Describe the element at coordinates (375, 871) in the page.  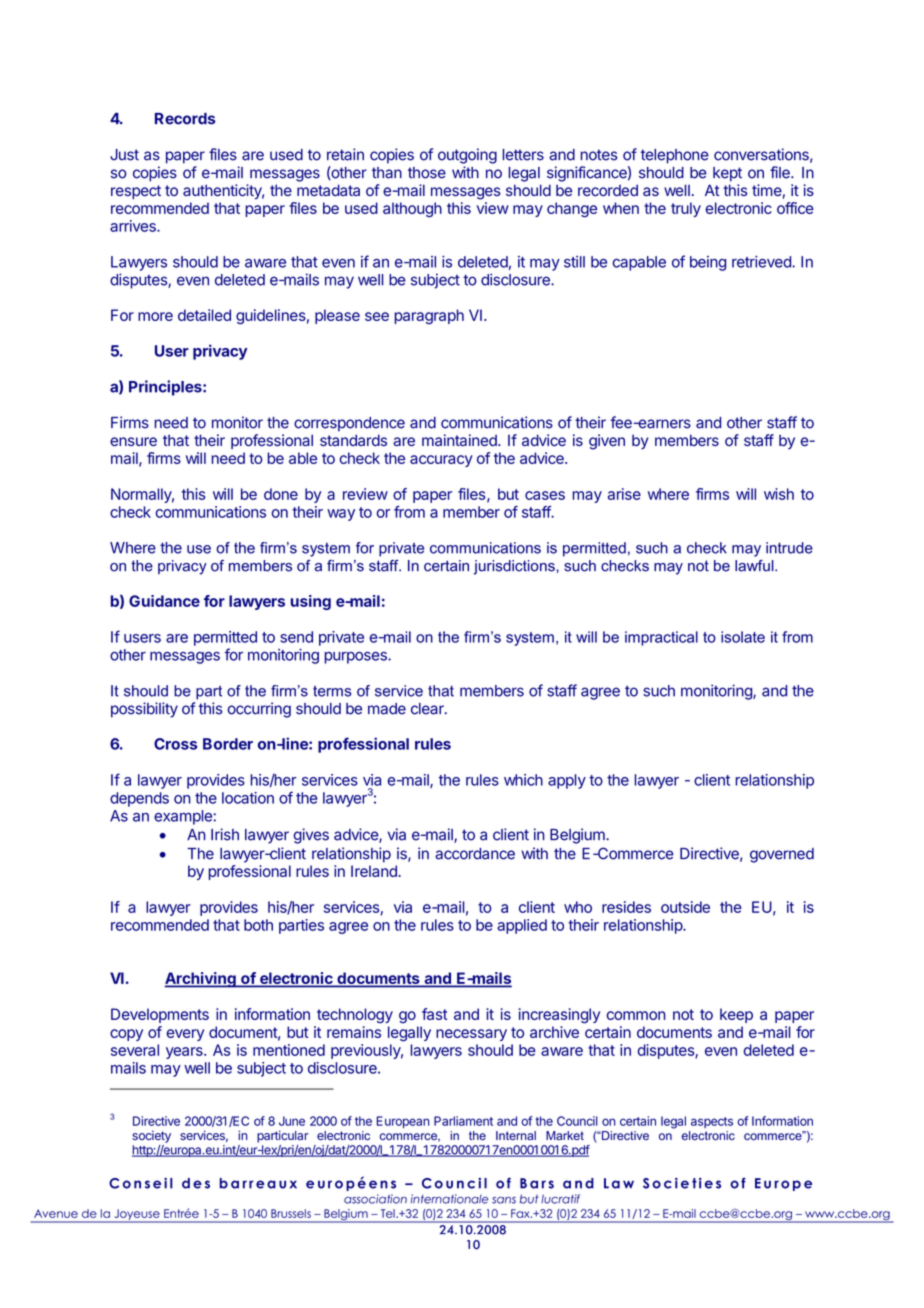
I see `Ireland` at that location.
